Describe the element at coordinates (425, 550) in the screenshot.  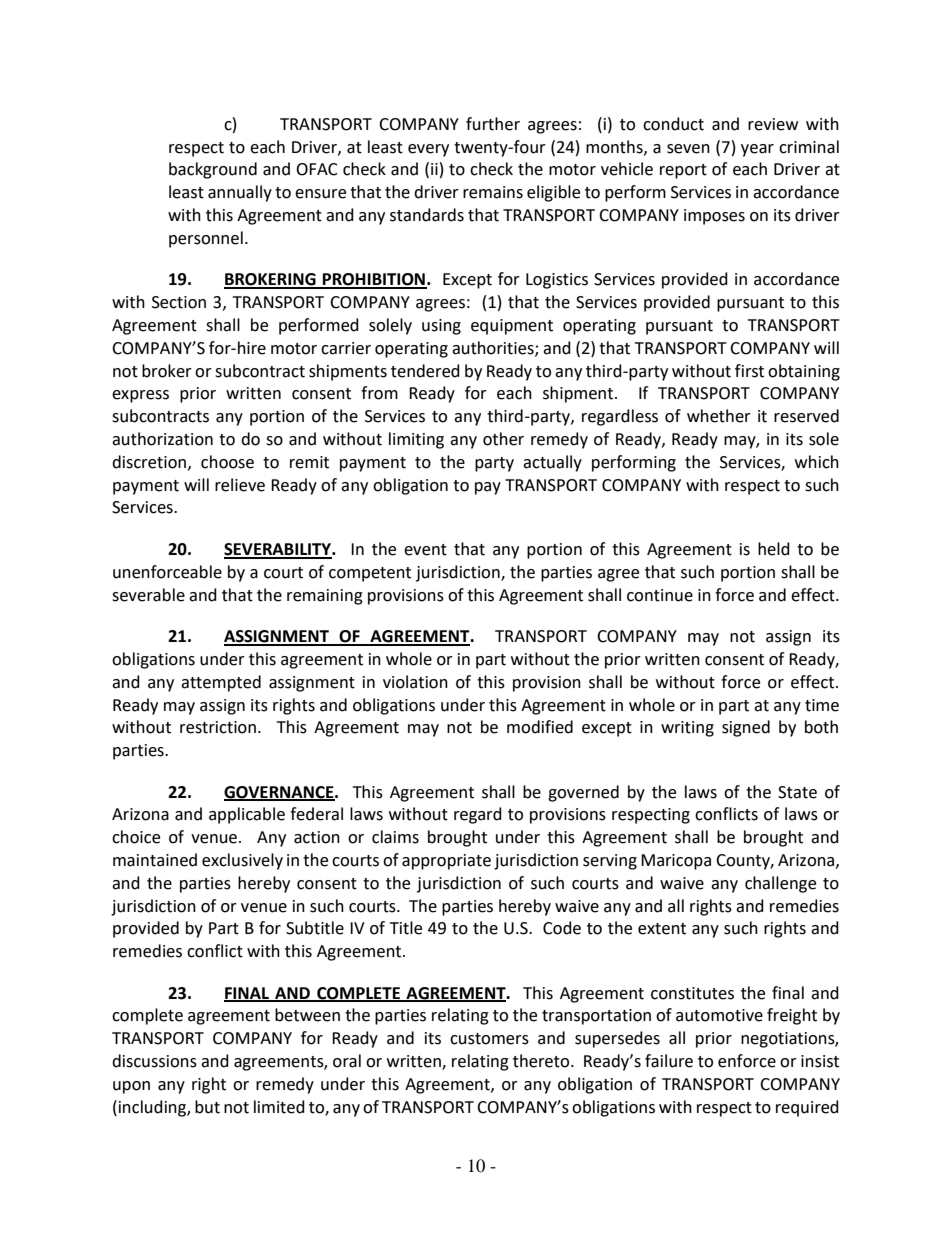
I see `event` at that location.
